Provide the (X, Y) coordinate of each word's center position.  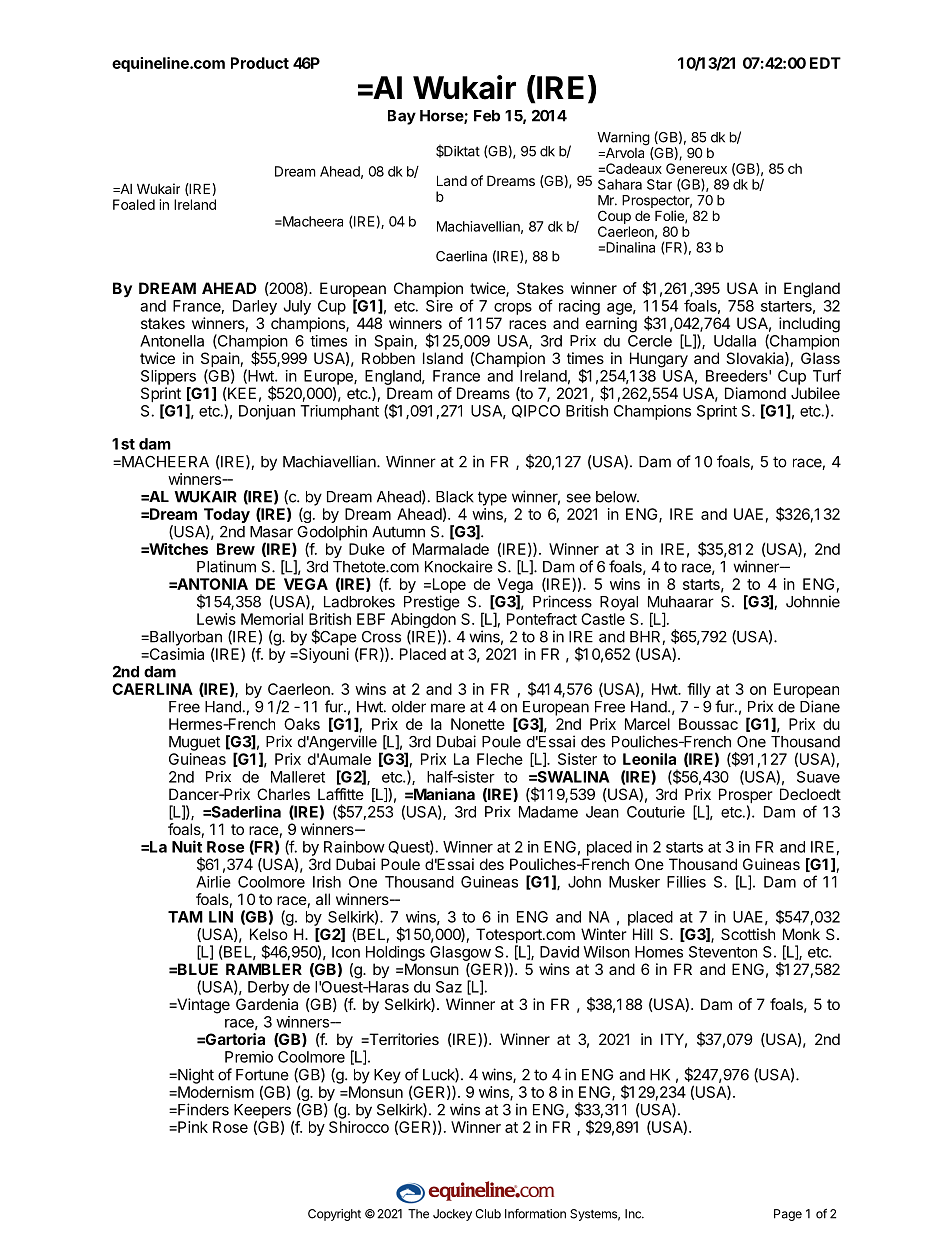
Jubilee (815, 393)
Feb (487, 116)
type (492, 498)
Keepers (262, 1112)
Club (488, 1214)
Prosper (746, 797)
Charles (283, 794)
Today (227, 515)
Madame (548, 812)
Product (260, 63)
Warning (623, 140)
